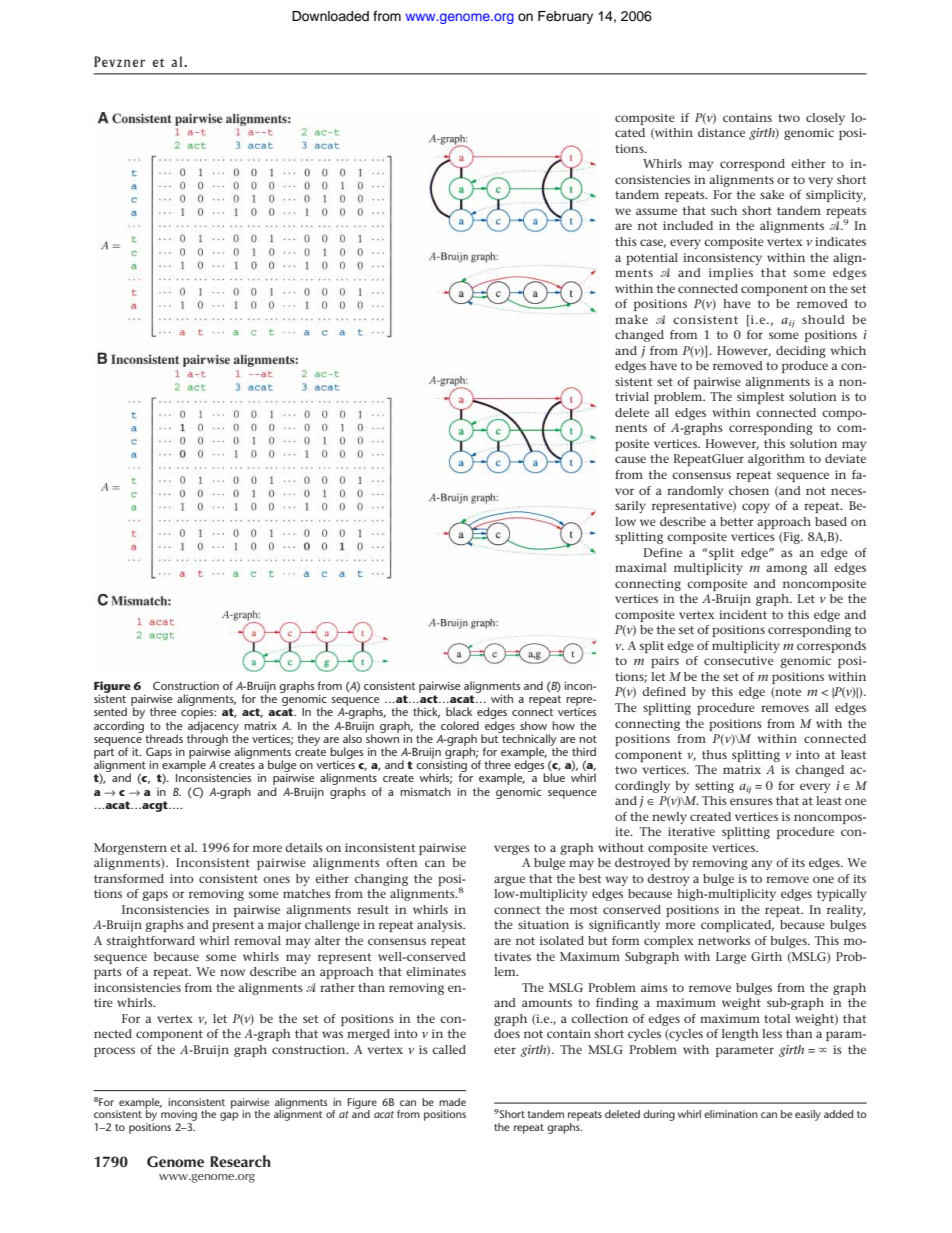 The height and width of the screenshot is (1233, 952). Describe the element at coordinates (509, 881) in the screenshot. I see `argue` at that location.
